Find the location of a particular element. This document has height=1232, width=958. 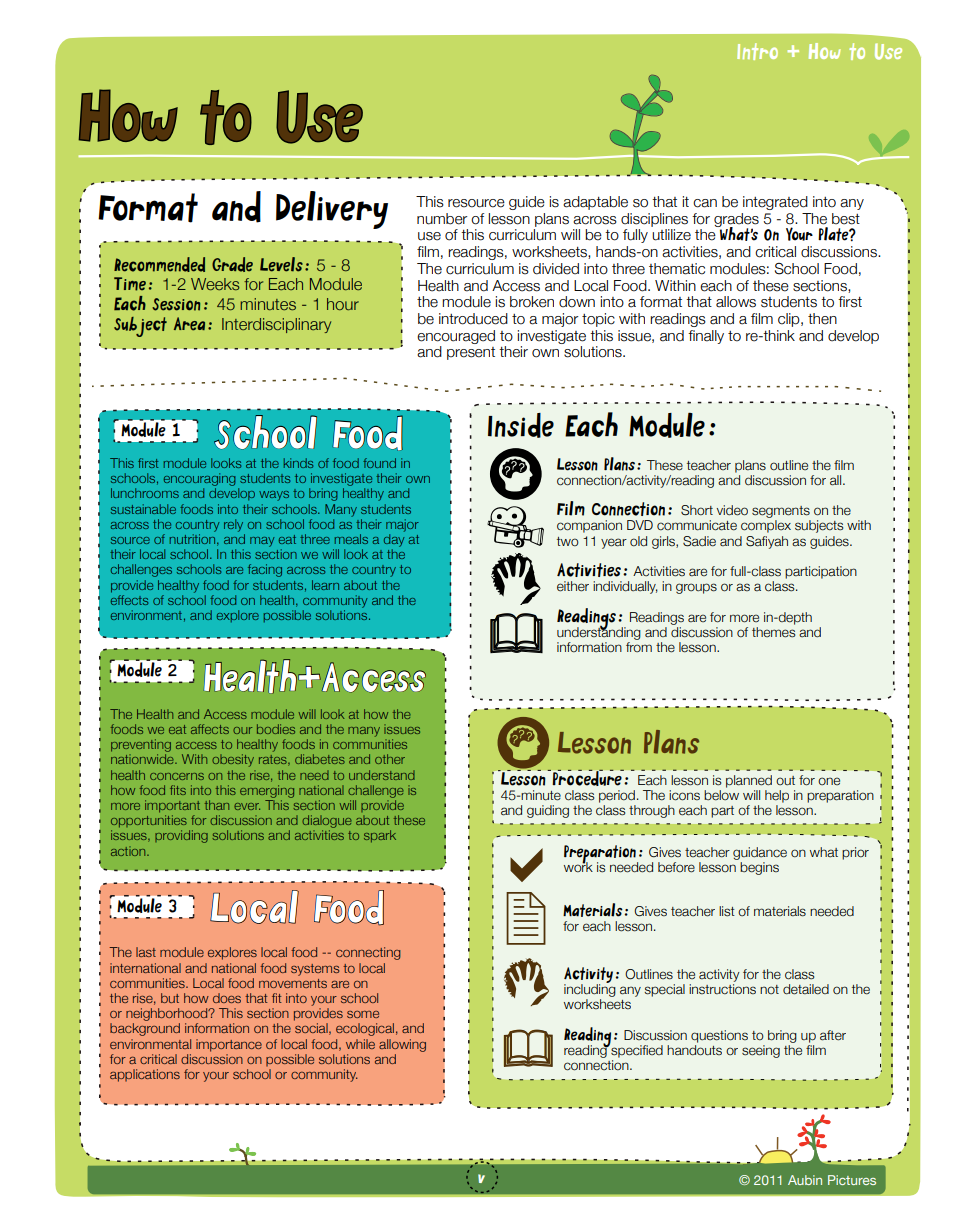

complex is located at coordinates (766, 526).
